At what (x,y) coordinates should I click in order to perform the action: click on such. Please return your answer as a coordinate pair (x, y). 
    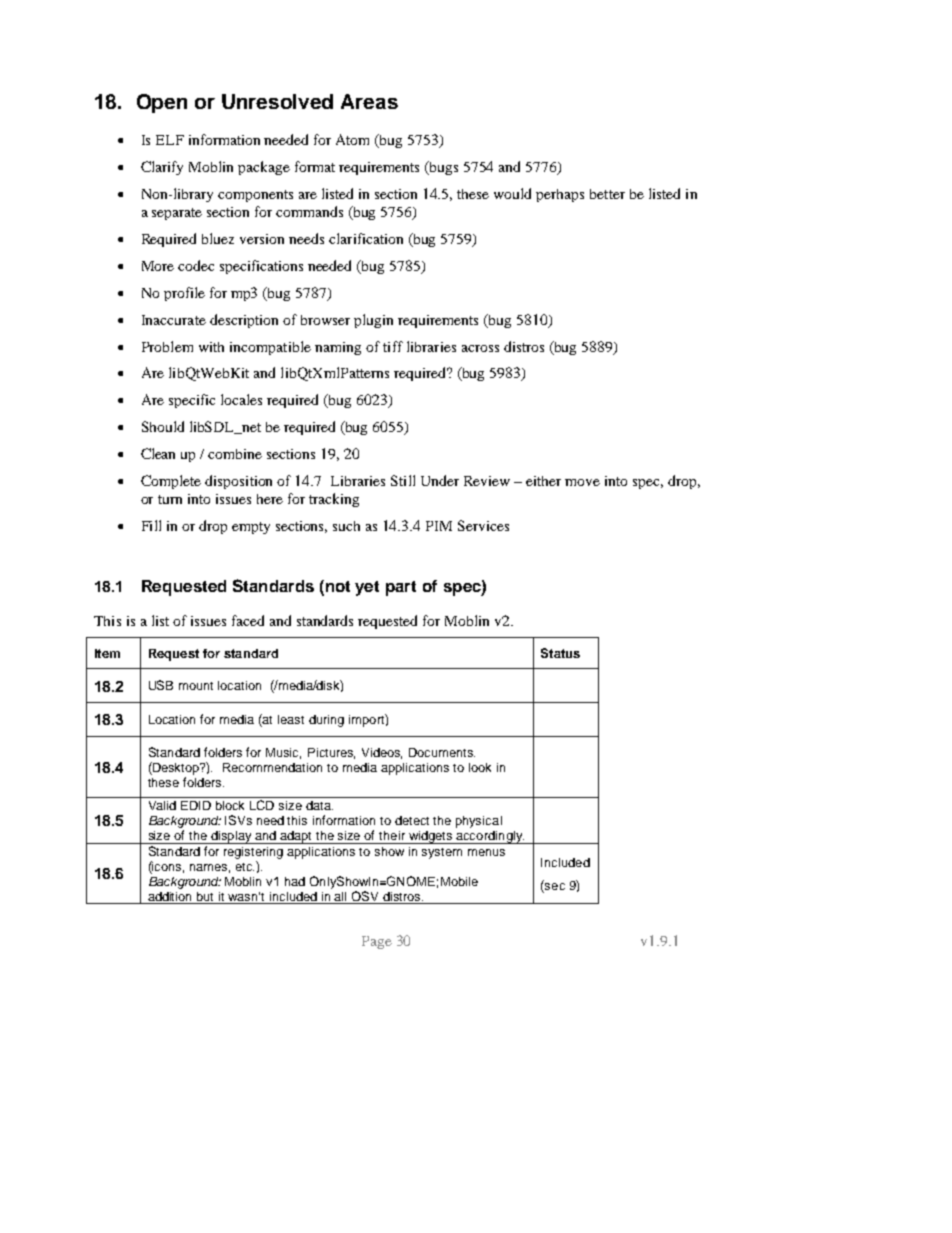
    Looking at the image, I should click on (346, 526).
